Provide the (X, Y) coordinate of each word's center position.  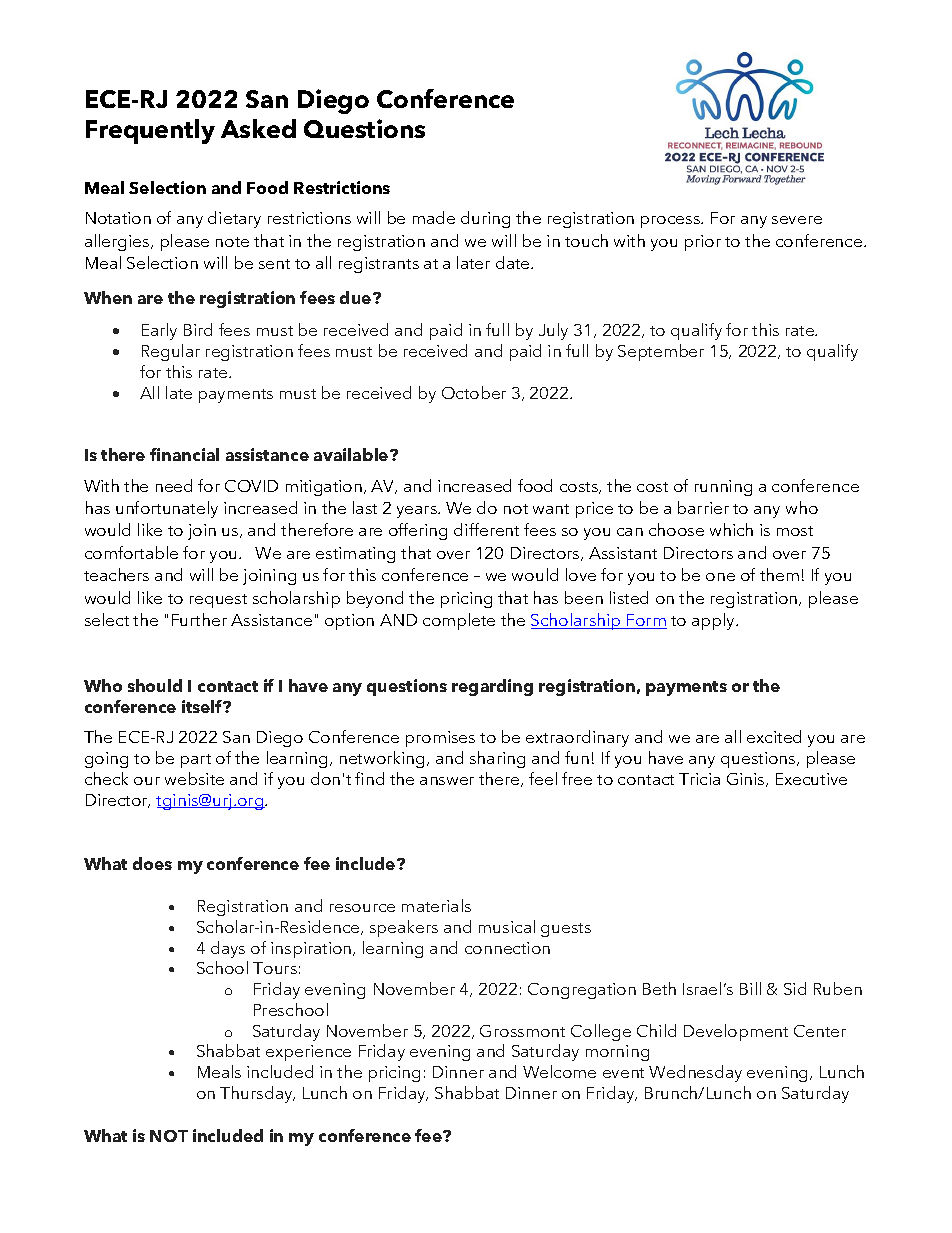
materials (436, 905)
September (661, 352)
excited (774, 736)
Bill (750, 988)
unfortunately (167, 509)
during (485, 219)
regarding (492, 687)
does (152, 863)
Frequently (150, 131)
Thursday (257, 1094)
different (486, 529)
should (155, 685)
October (474, 392)
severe (797, 220)
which (731, 529)
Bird (198, 329)
